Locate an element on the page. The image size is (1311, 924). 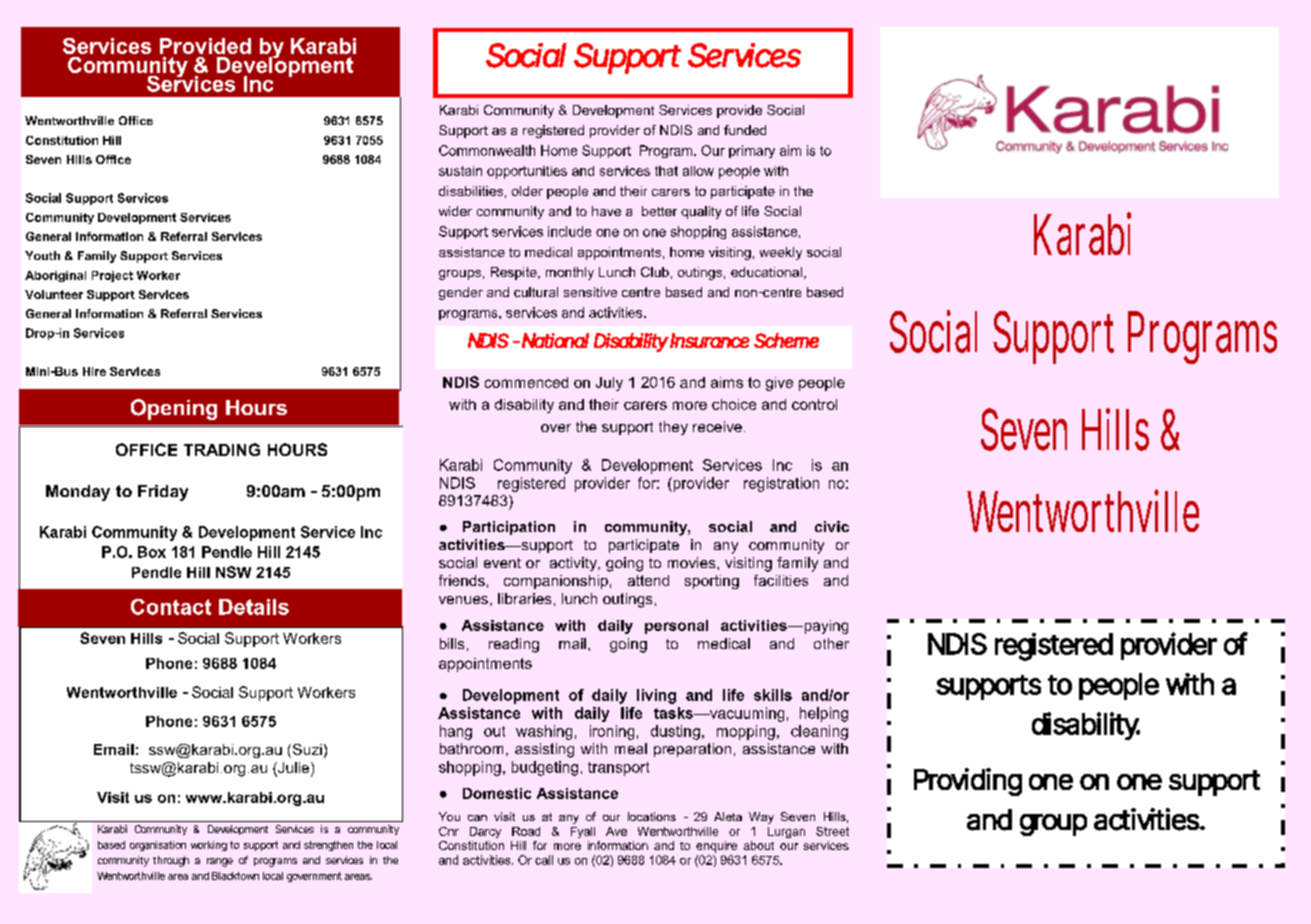
sustain is located at coordinates (460, 171).
